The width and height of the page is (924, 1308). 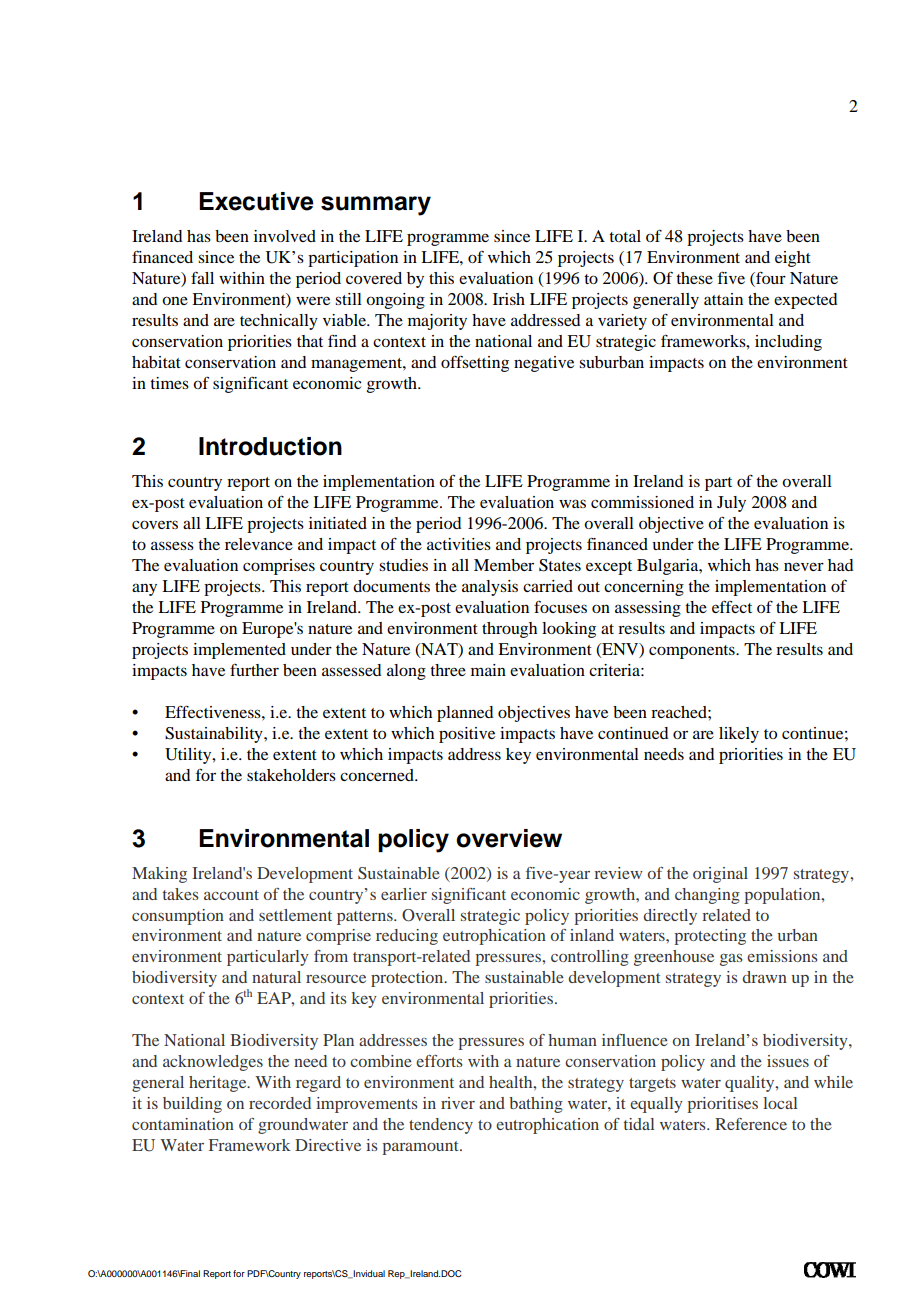 I want to click on eight, so click(x=793, y=259).
